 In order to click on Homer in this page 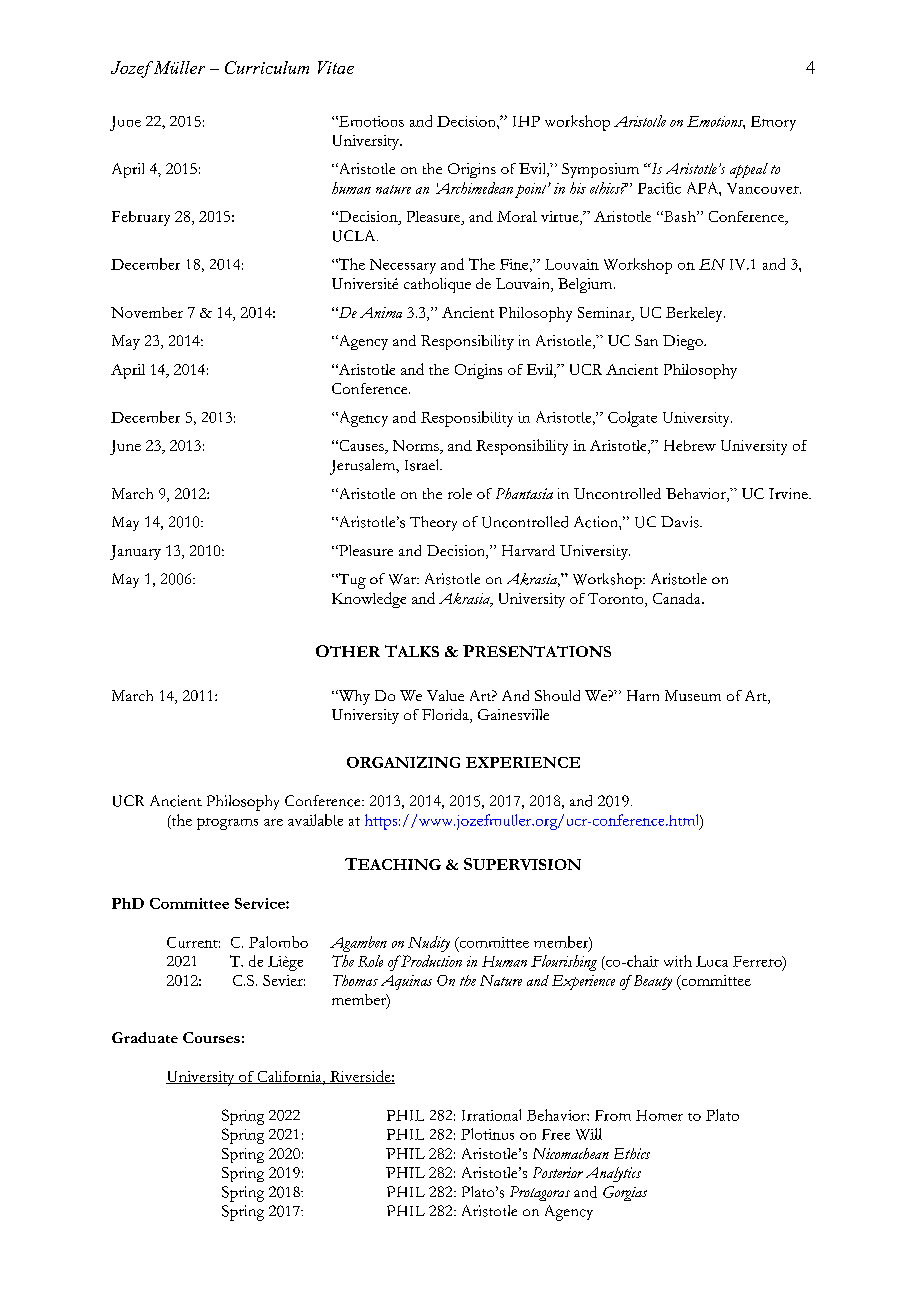, I will do `click(659, 1115)`.
